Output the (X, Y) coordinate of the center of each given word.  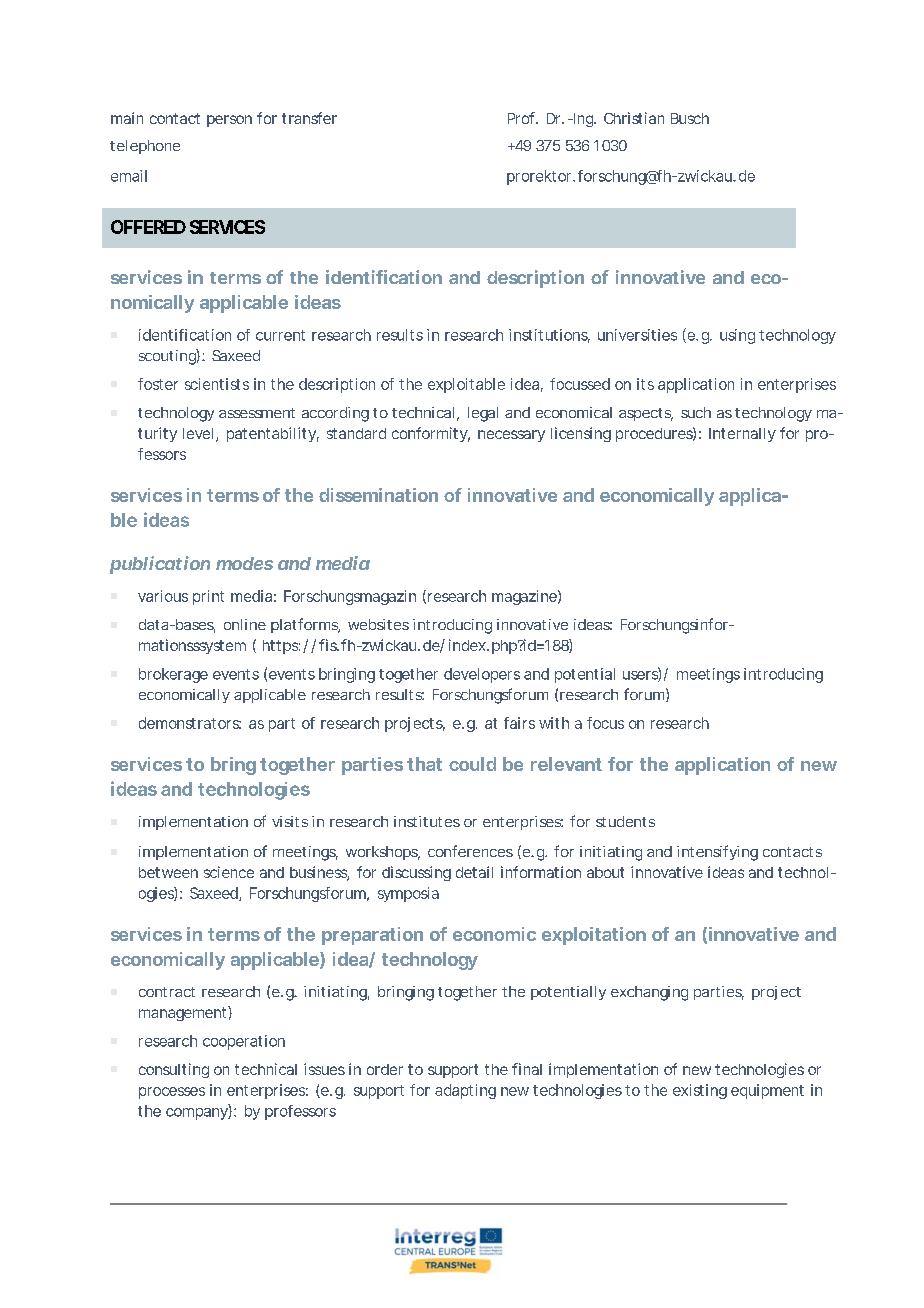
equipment (767, 1091)
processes (172, 1093)
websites (378, 624)
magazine (524, 597)
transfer (309, 118)
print (208, 597)
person (229, 121)
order (385, 1069)
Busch (690, 118)
